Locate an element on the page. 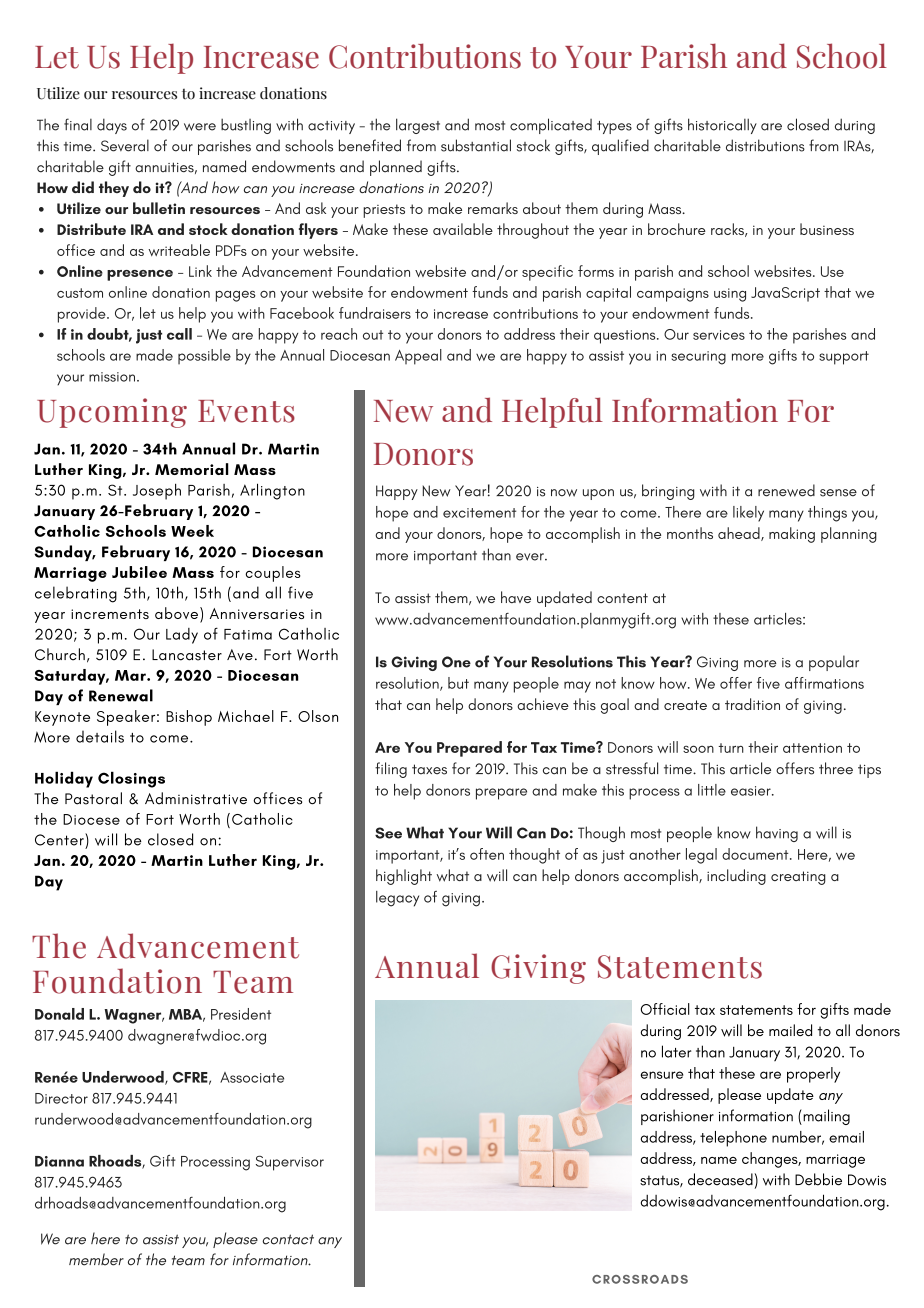 The width and height of the document is (924, 1308). substantial is located at coordinates (476, 145).
